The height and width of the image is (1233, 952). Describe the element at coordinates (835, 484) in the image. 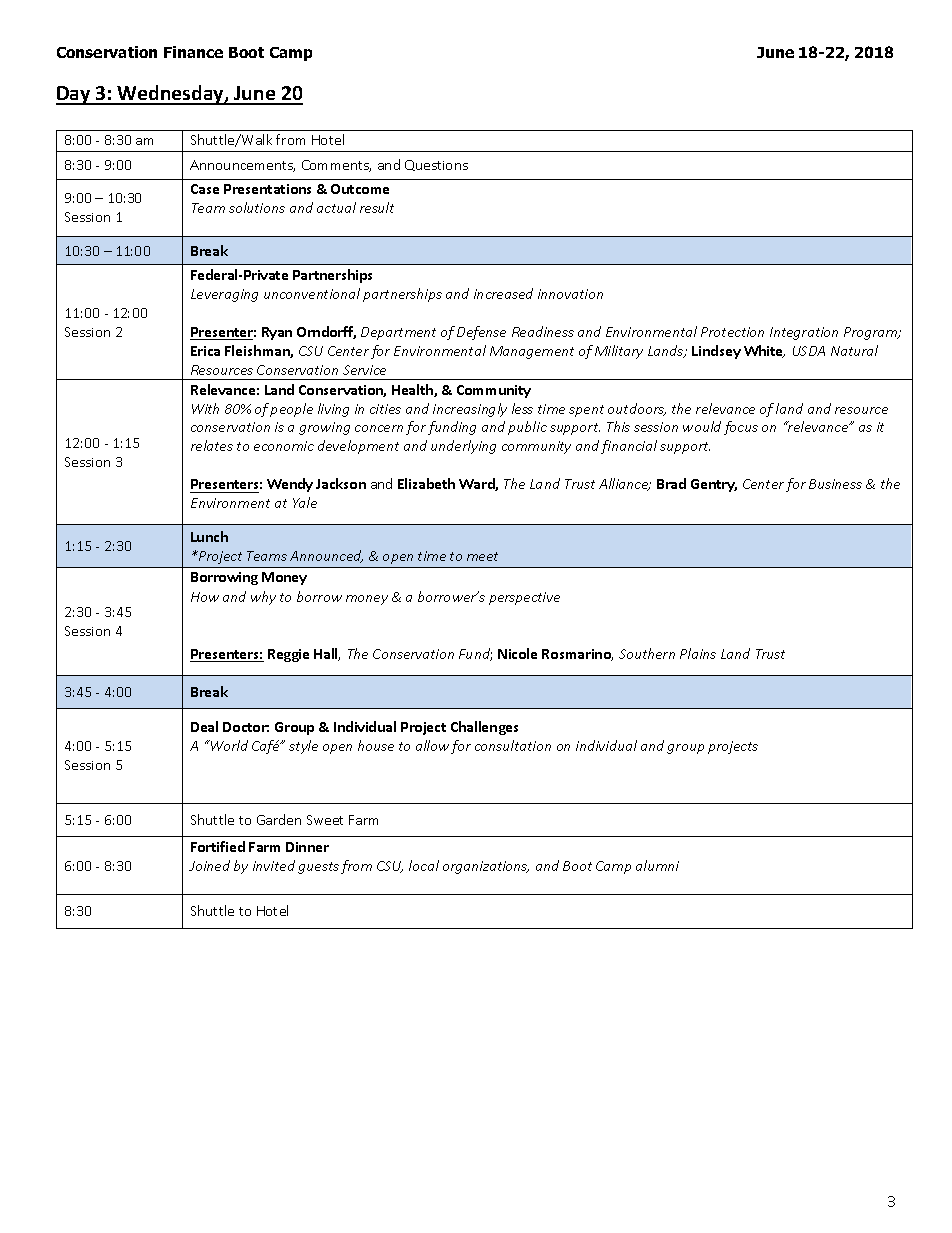

I see `Business` at that location.
